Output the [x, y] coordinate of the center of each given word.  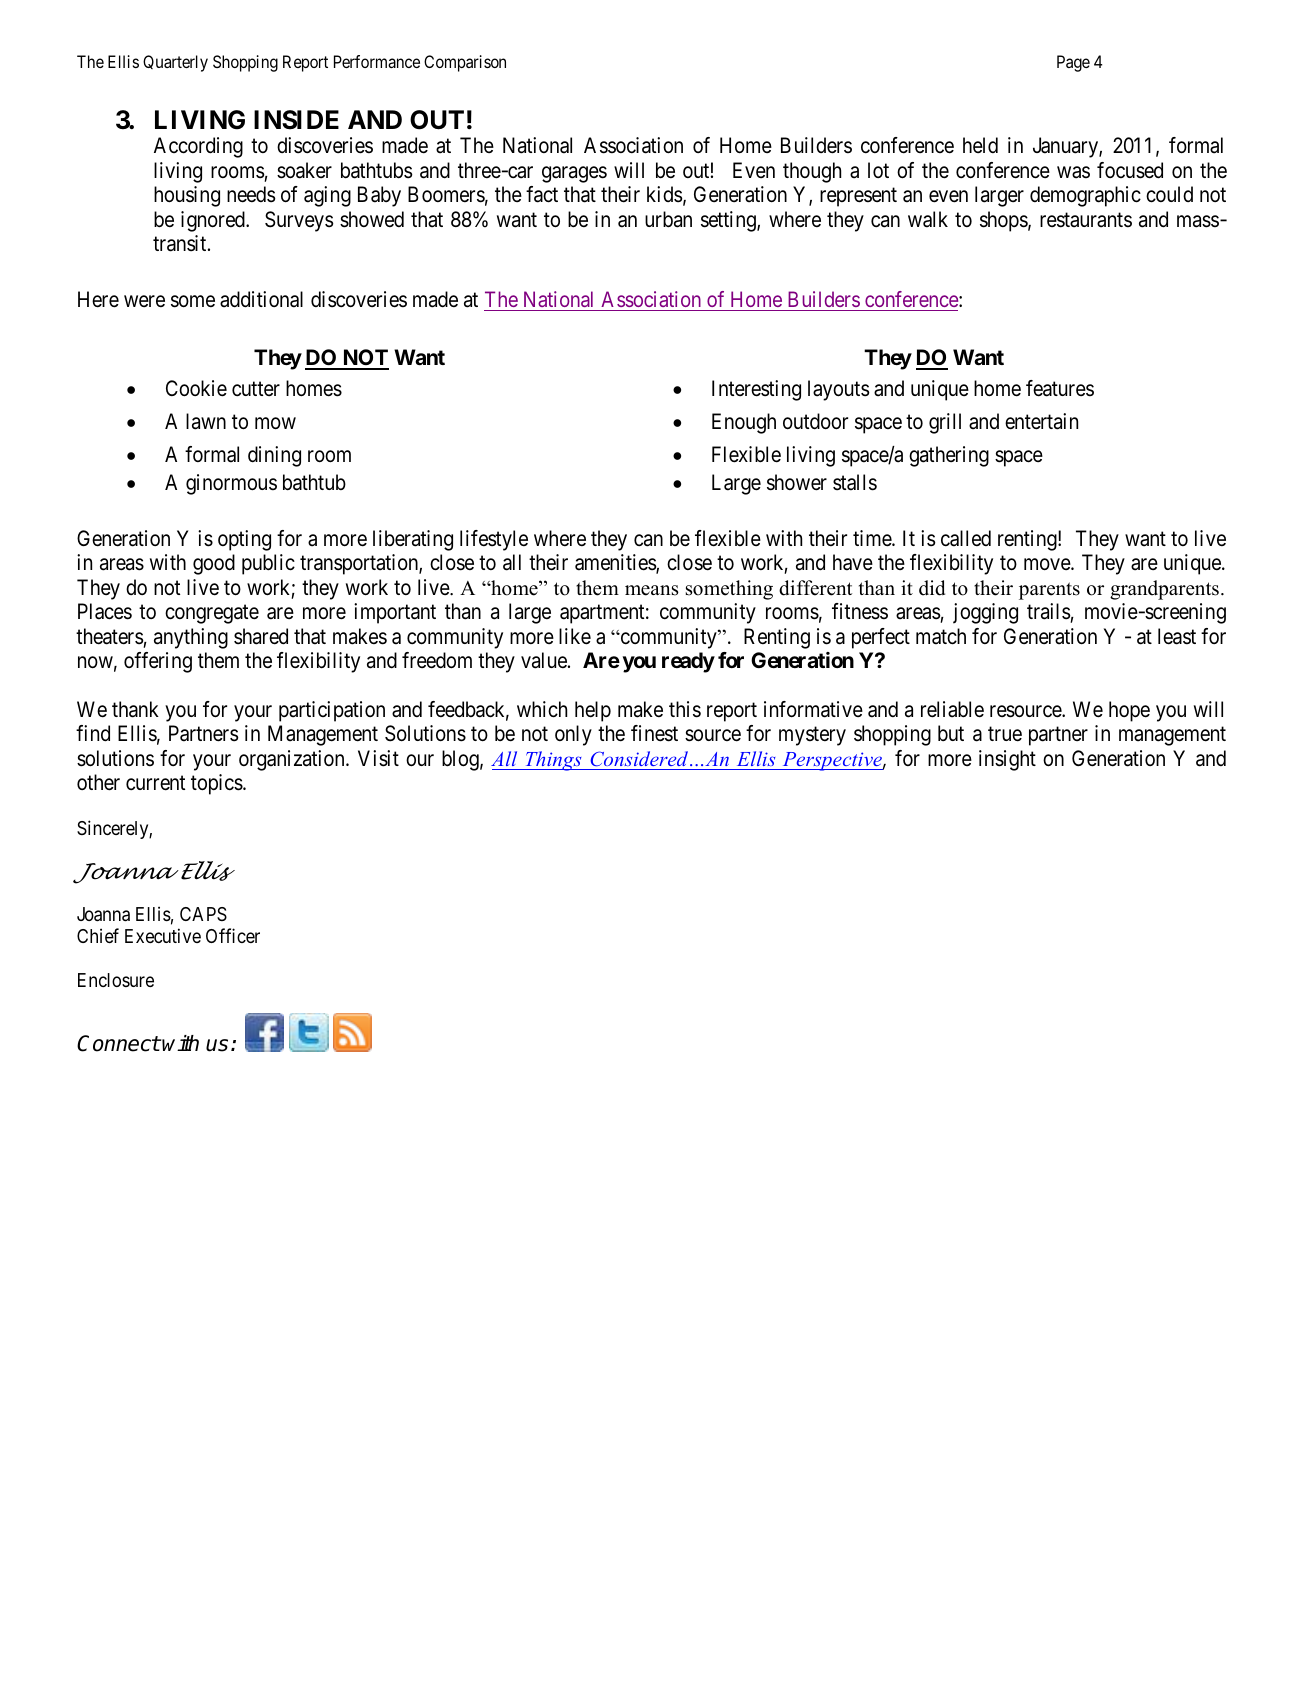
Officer [233, 935]
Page [1073, 63]
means [652, 590]
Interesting [756, 390]
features [1060, 388]
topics [217, 784]
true [1005, 734]
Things [553, 761]
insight [1007, 760]
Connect [118, 1043]
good [214, 564]
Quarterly [175, 63]
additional [261, 299]
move [1048, 564]
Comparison [465, 63]
